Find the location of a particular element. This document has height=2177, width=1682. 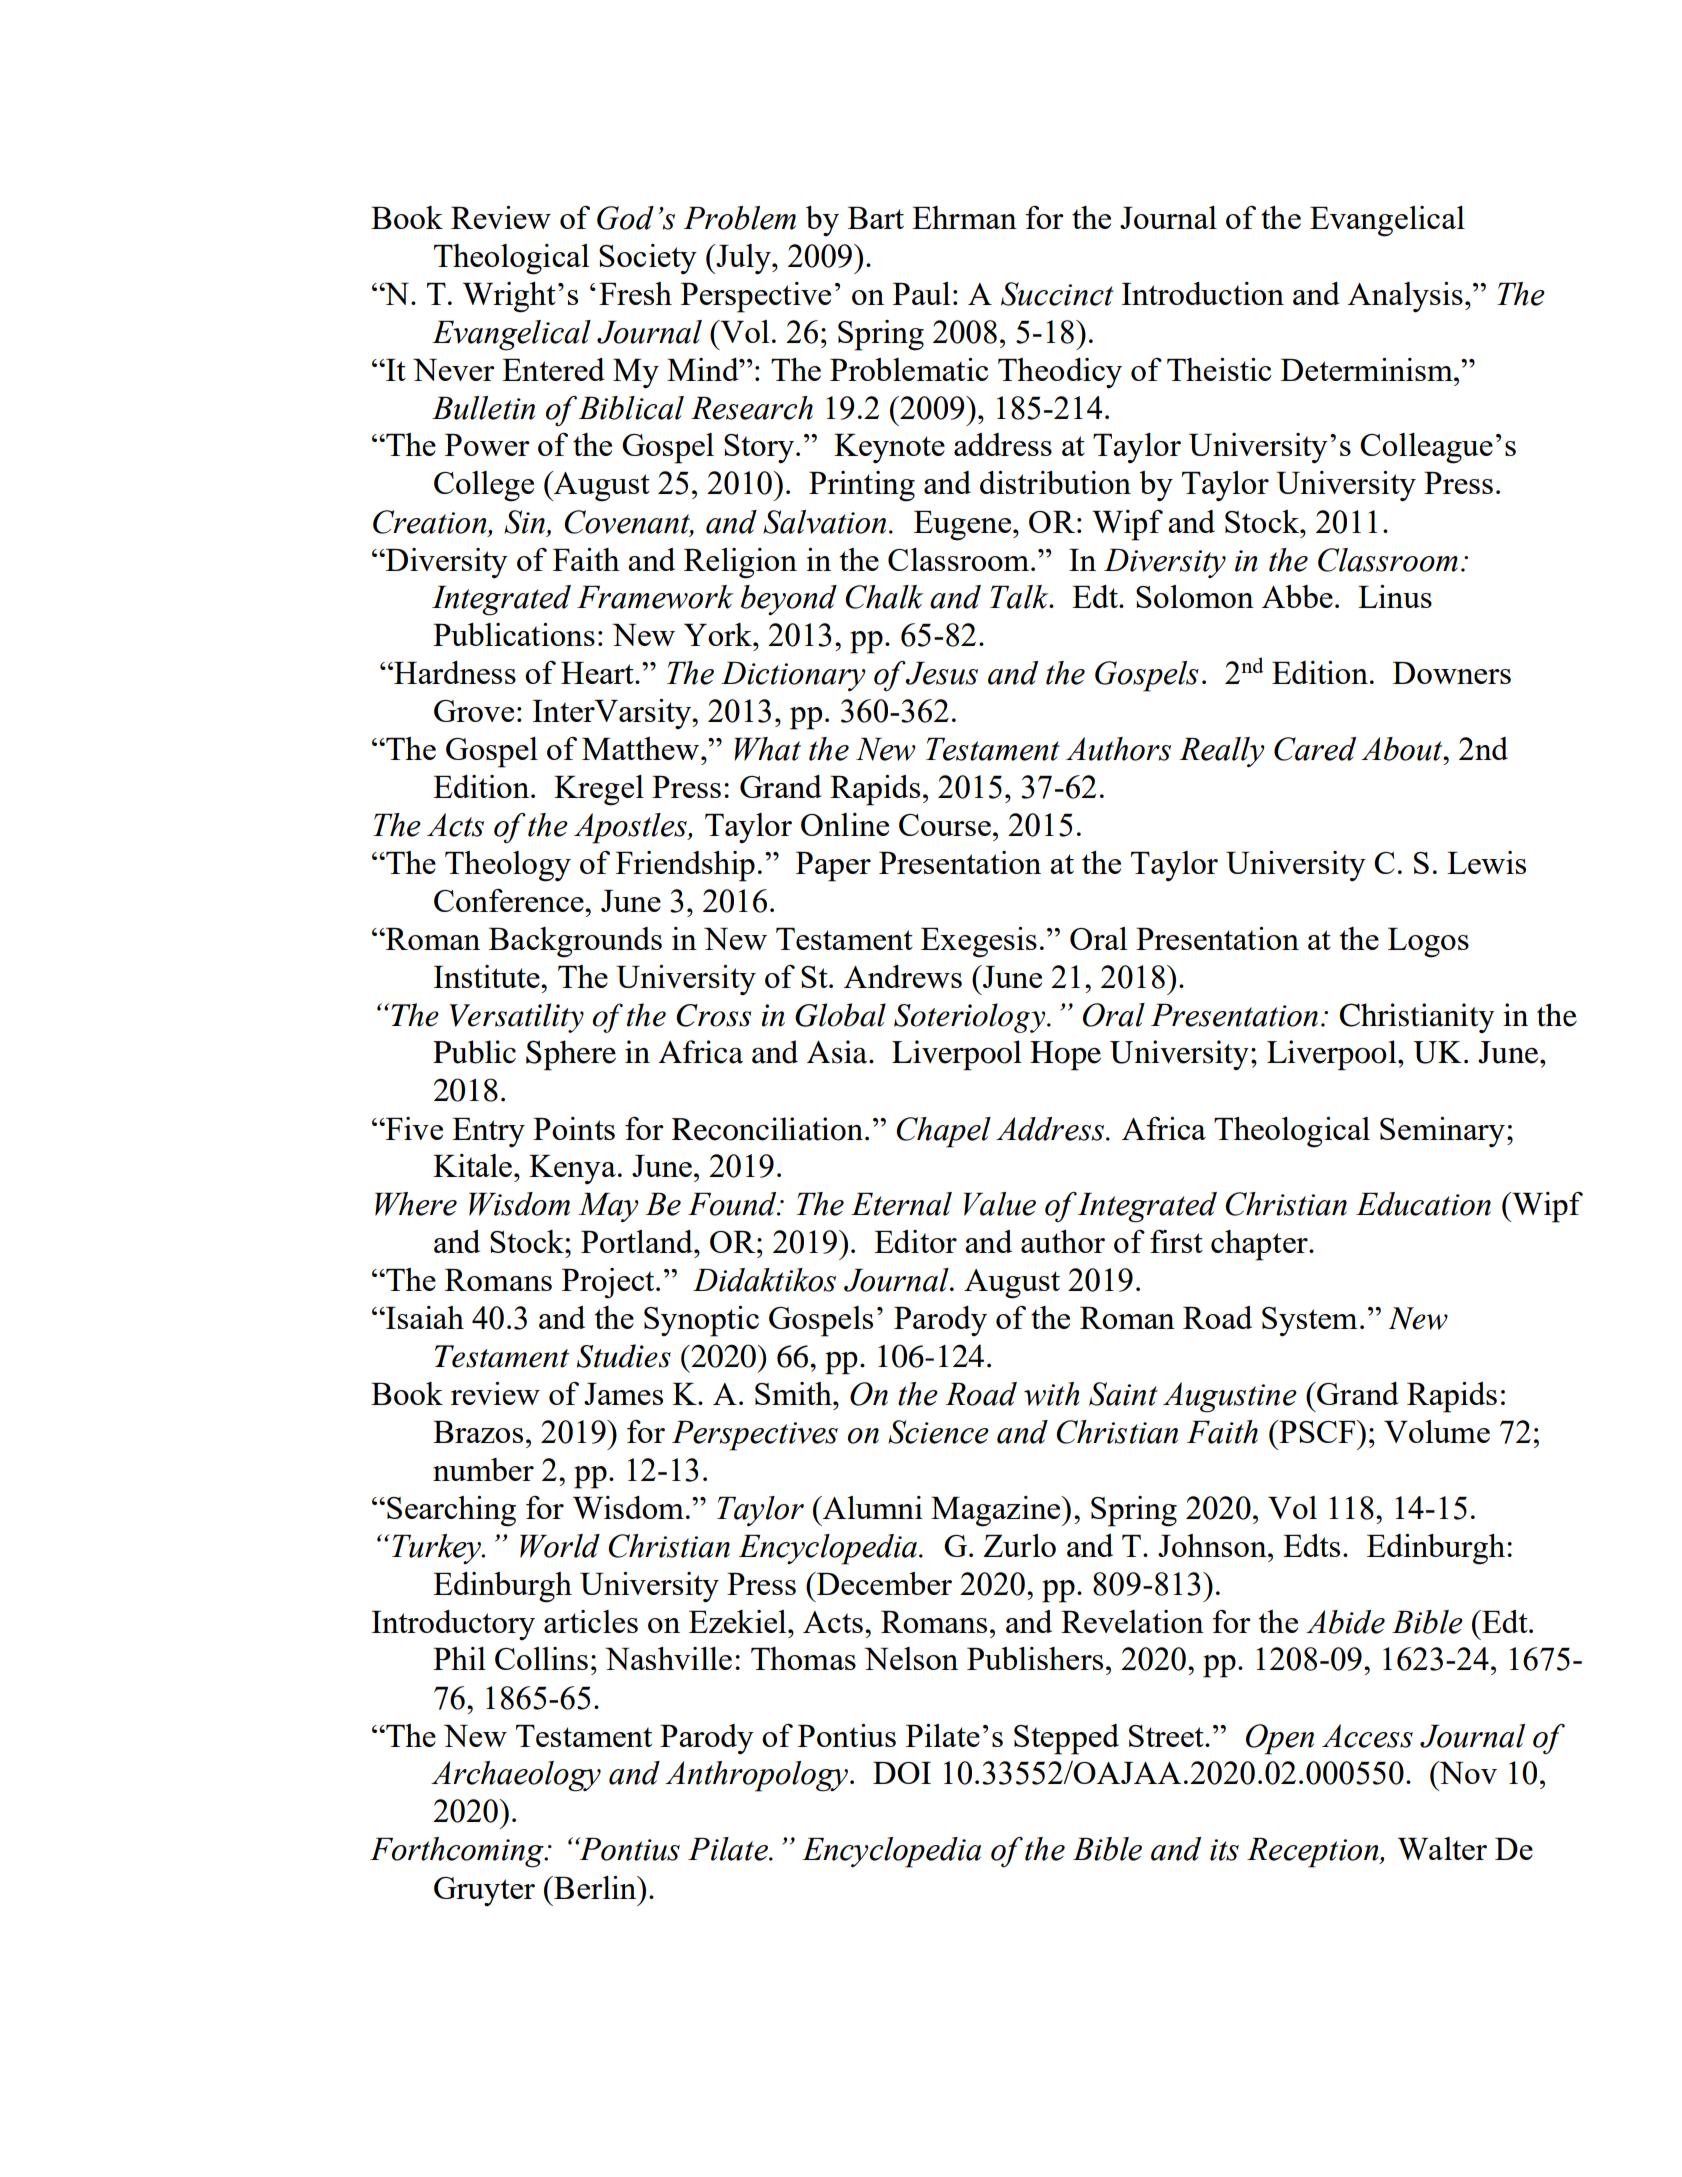

Magazine is located at coordinates (997, 1511).
